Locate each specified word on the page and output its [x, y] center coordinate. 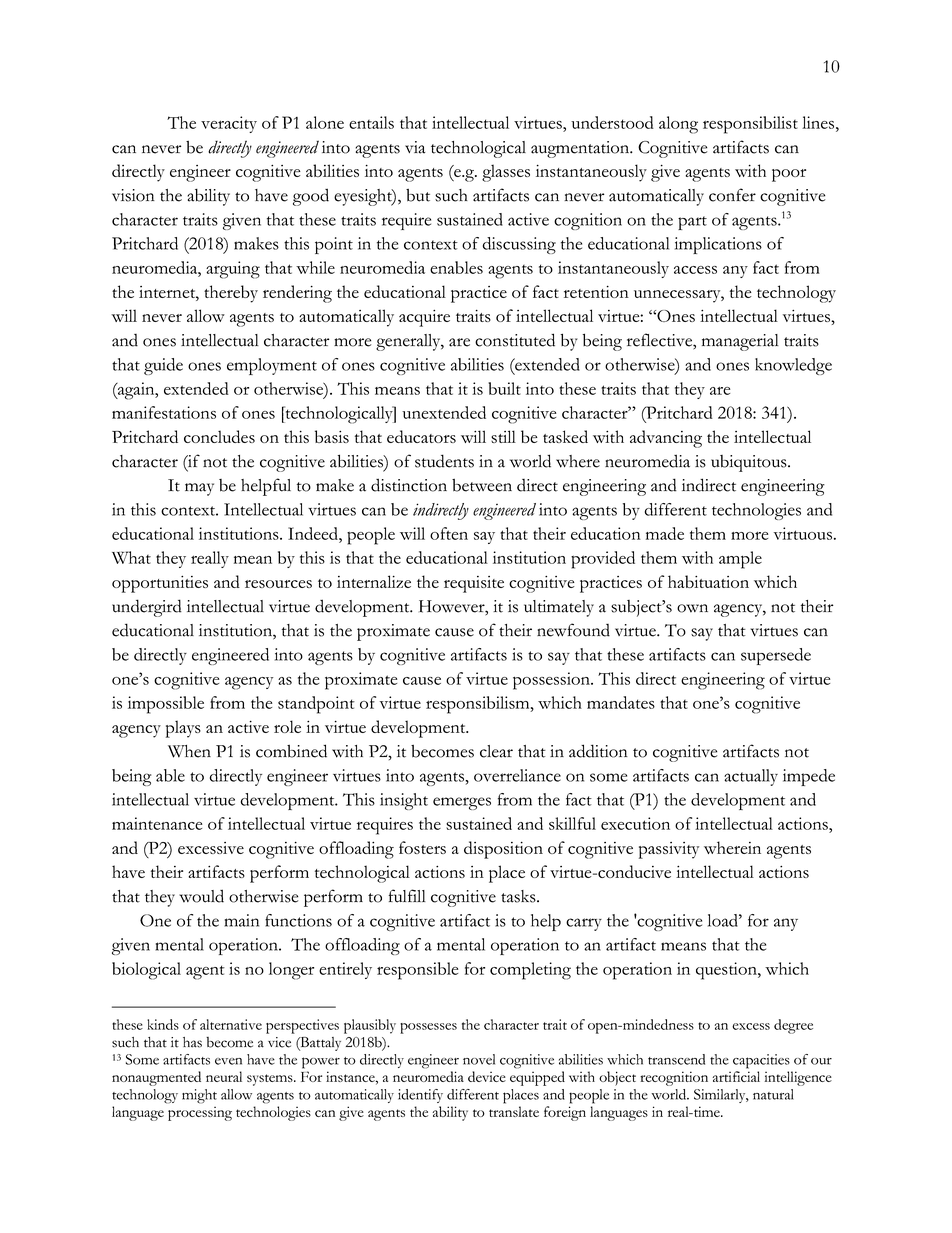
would [201, 896]
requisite [474, 584]
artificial [736, 1076]
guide [163, 366]
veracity [229, 124]
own [692, 608]
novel [479, 1059]
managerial [740, 342]
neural [224, 1076]
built [504, 388]
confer [732, 195]
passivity [669, 850]
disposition [503, 850]
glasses [506, 173]
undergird [147, 608]
